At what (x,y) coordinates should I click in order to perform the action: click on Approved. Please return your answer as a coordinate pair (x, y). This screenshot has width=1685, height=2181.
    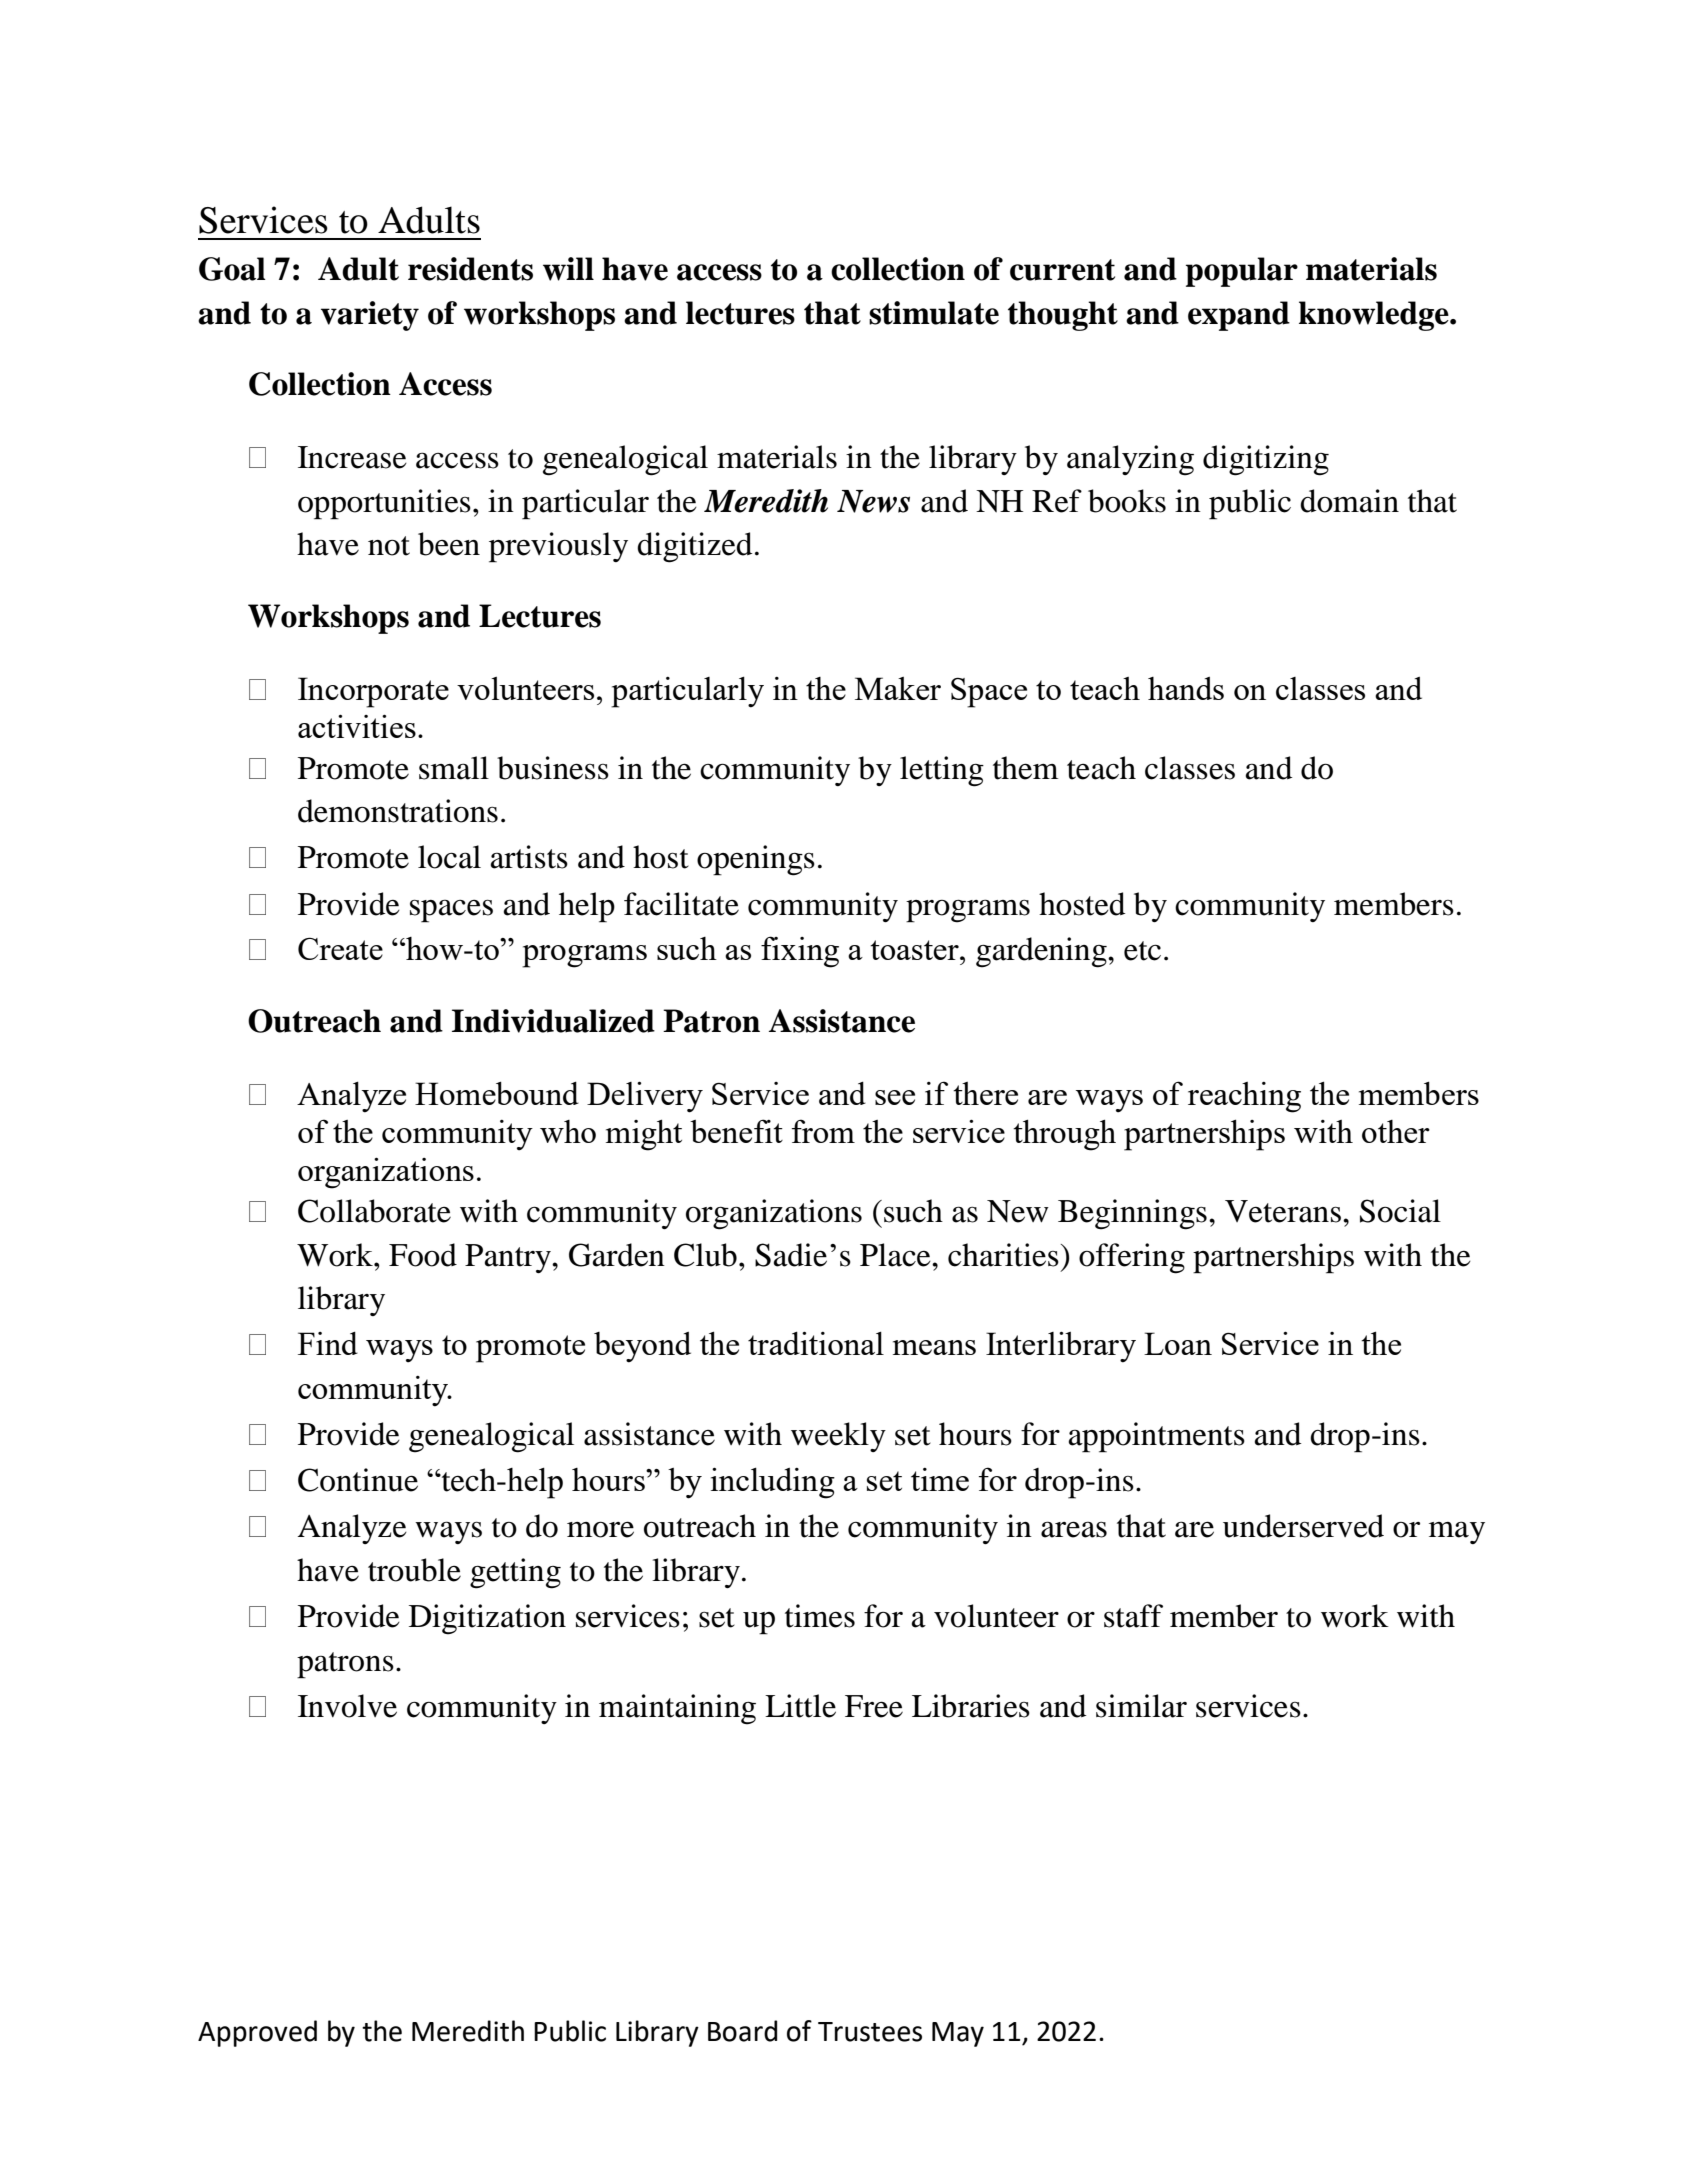
    Looking at the image, I should click on (257, 2033).
